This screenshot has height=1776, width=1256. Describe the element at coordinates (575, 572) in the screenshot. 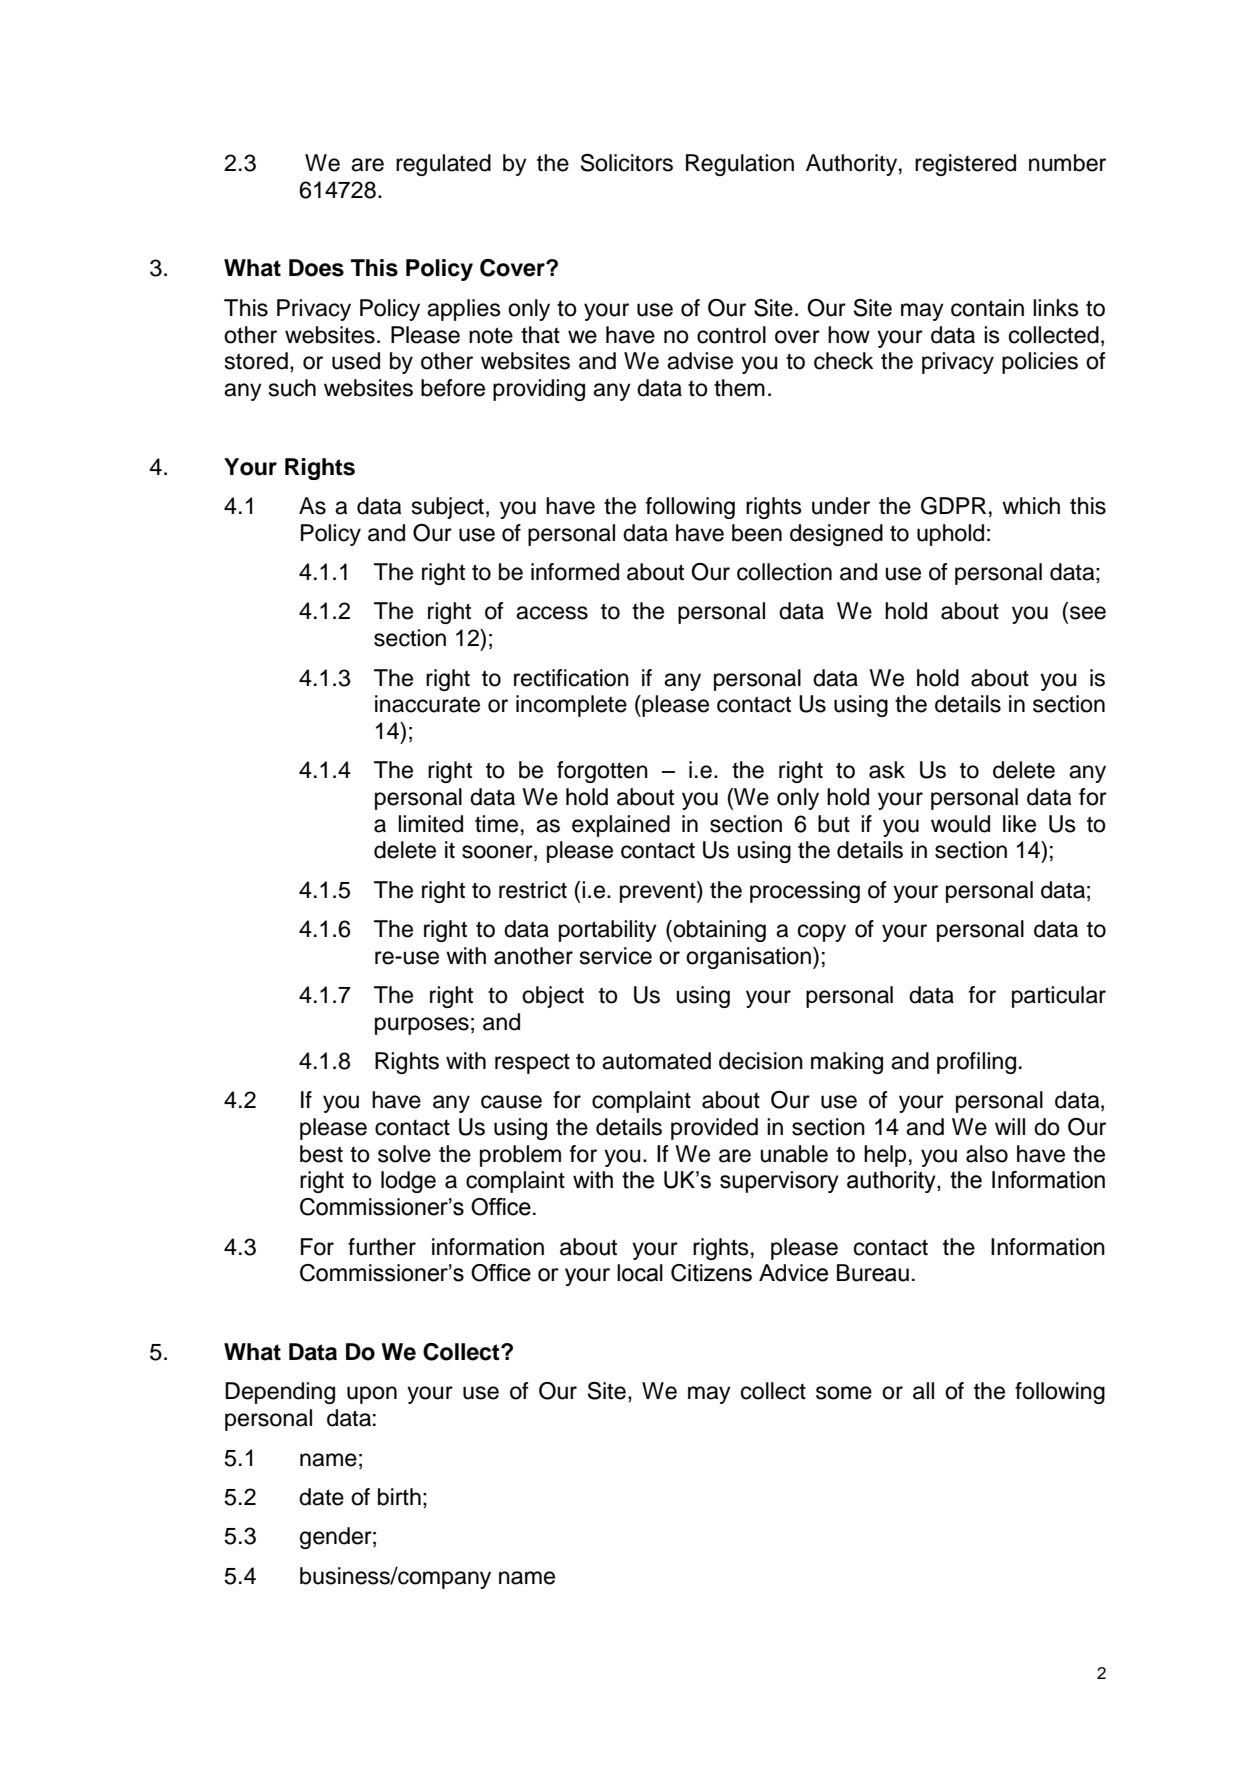

I see `informed` at that location.
